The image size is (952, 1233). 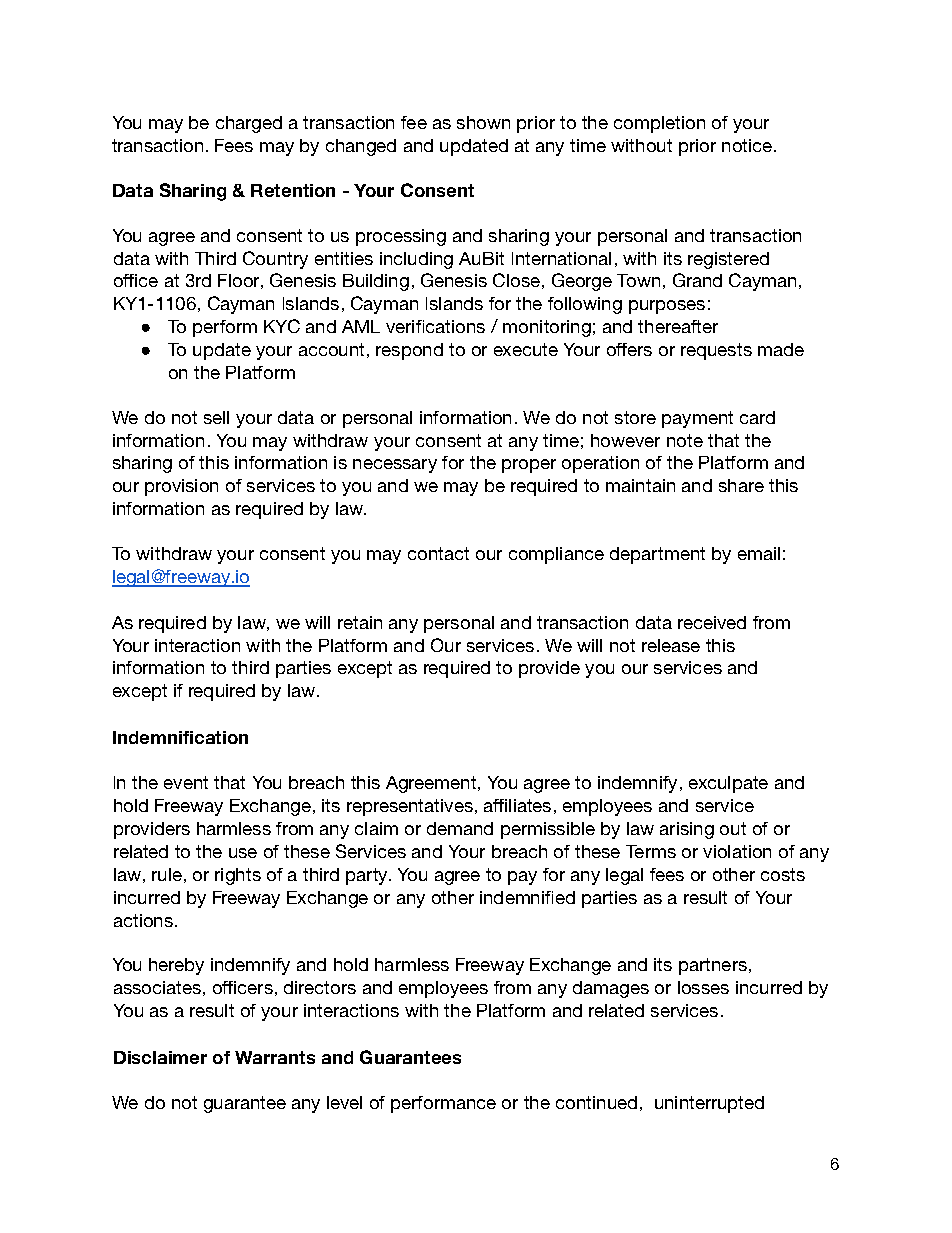 What do you see at coordinates (275, 1057) in the document?
I see `Warrants` at bounding box center [275, 1057].
